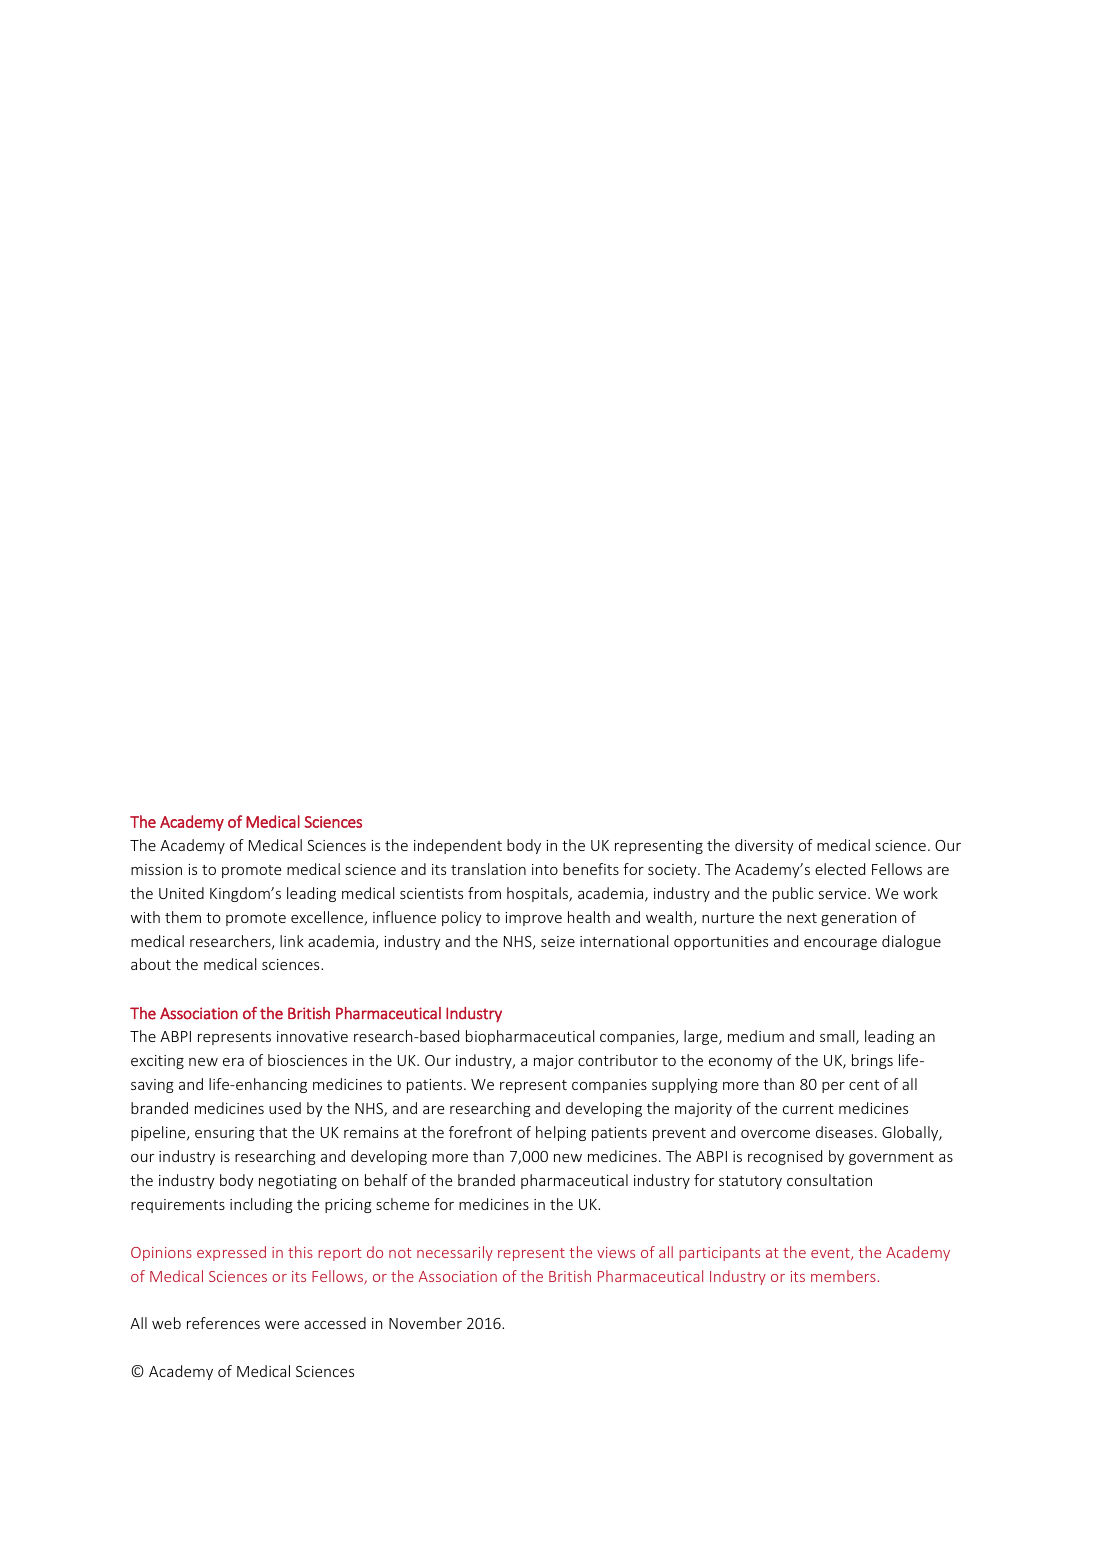  I want to click on per, so click(833, 1087).
